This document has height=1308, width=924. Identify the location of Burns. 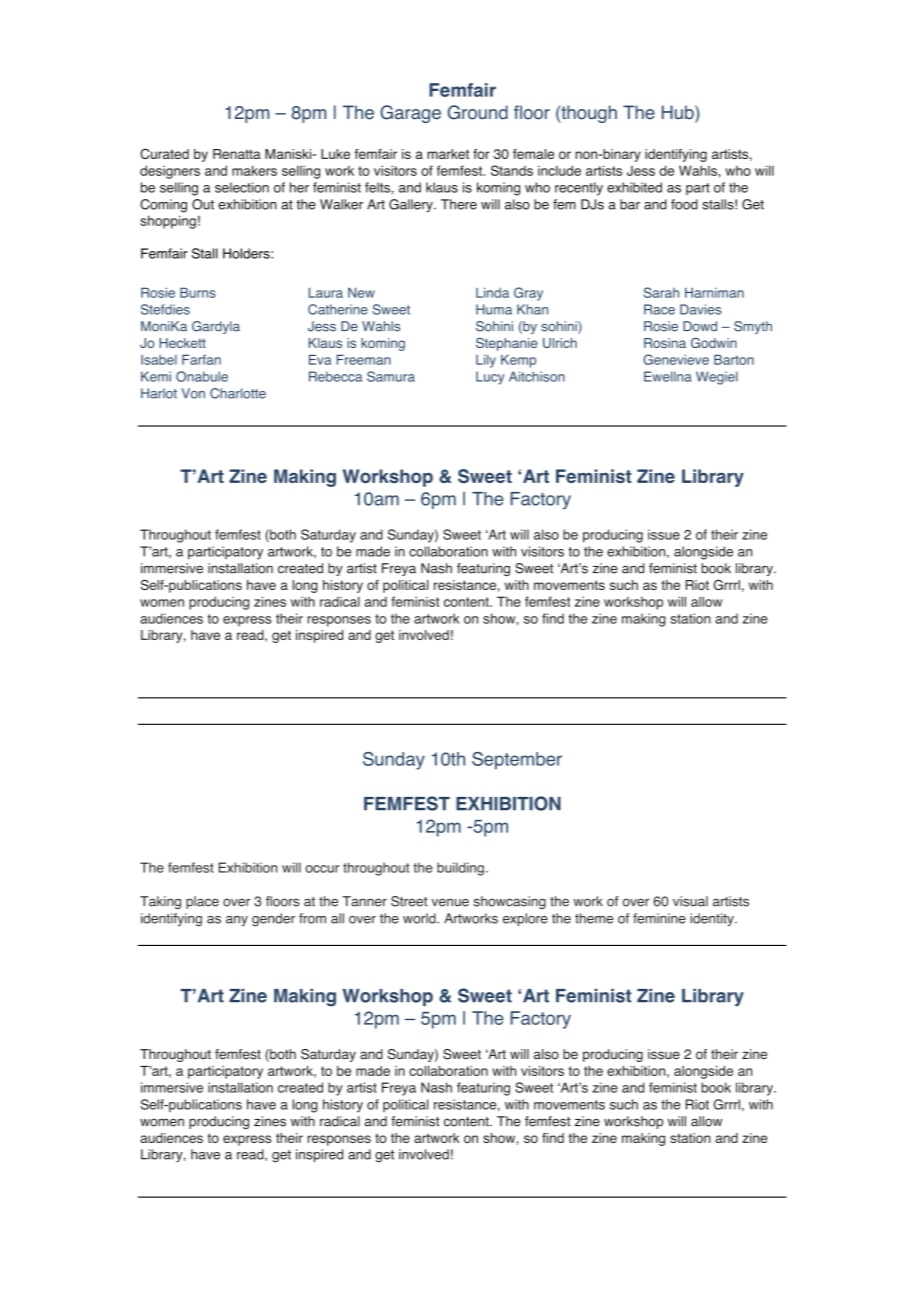
(198, 292).
